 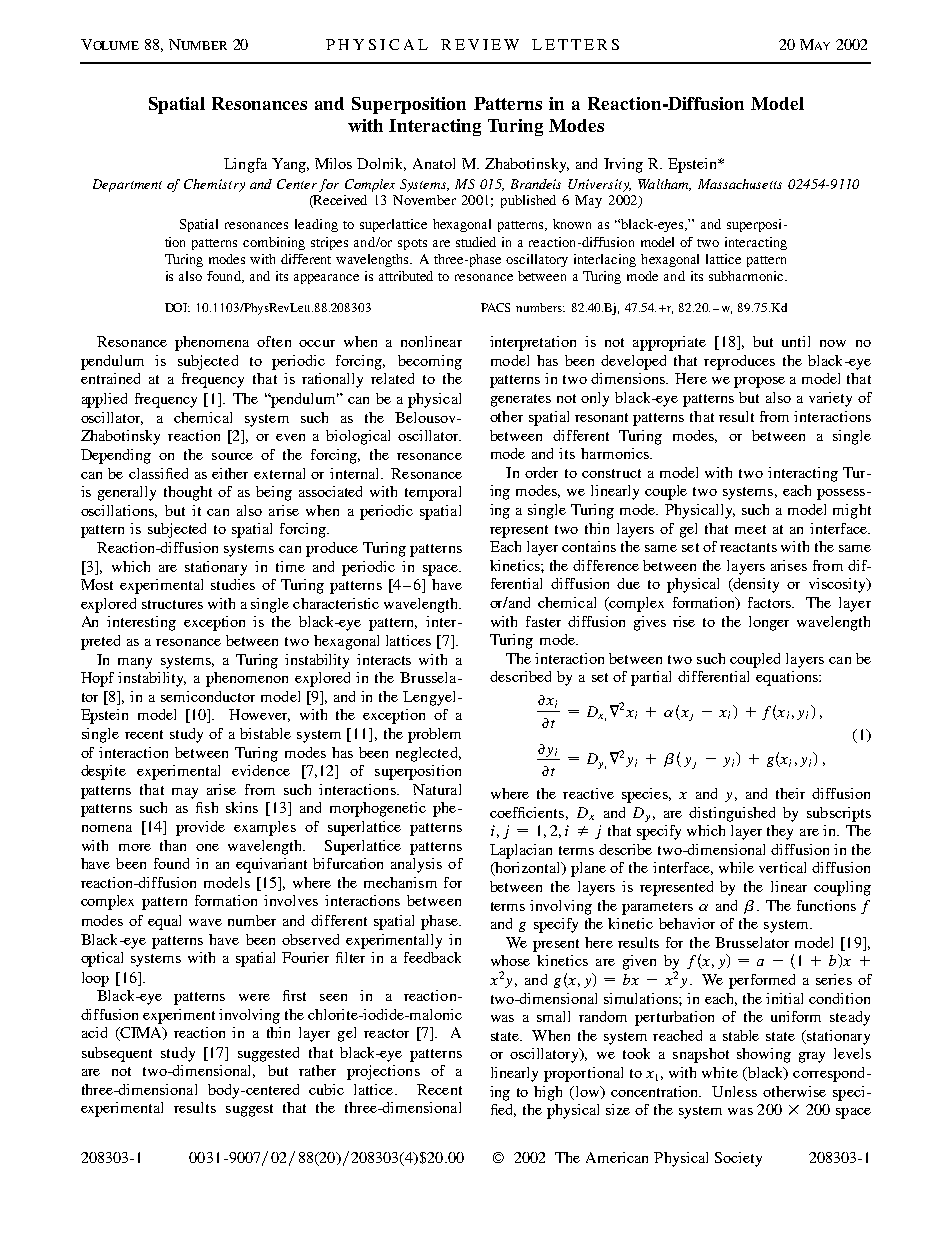 What do you see at coordinates (750, 529) in the screenshot?
I see `meet` at bounding box center [750, 529].
